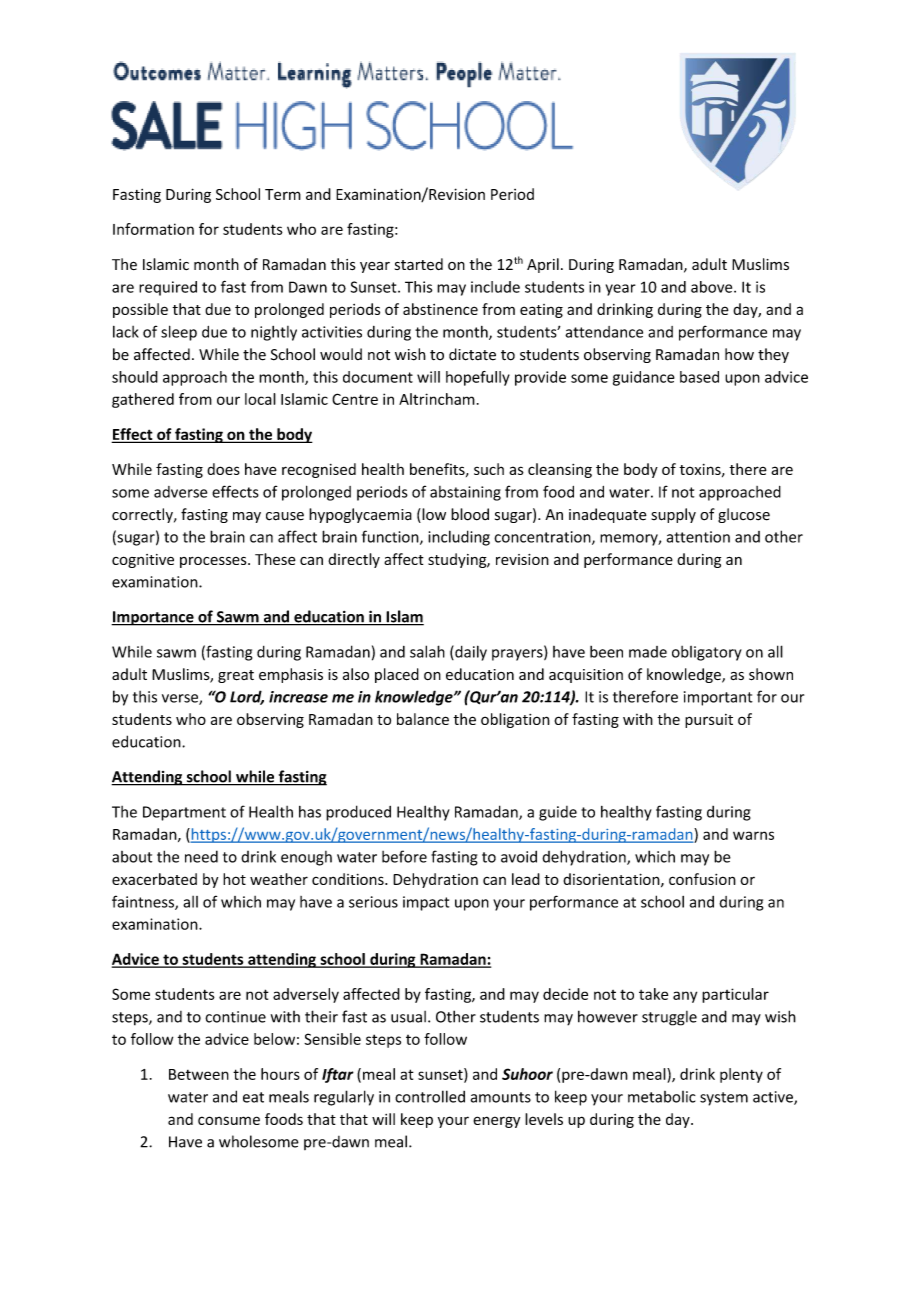 The height and width of the screenshot is (1308, 924). Describe the element at coordinates (702, 879) in the screenshot. I see `confusion` at that location.
